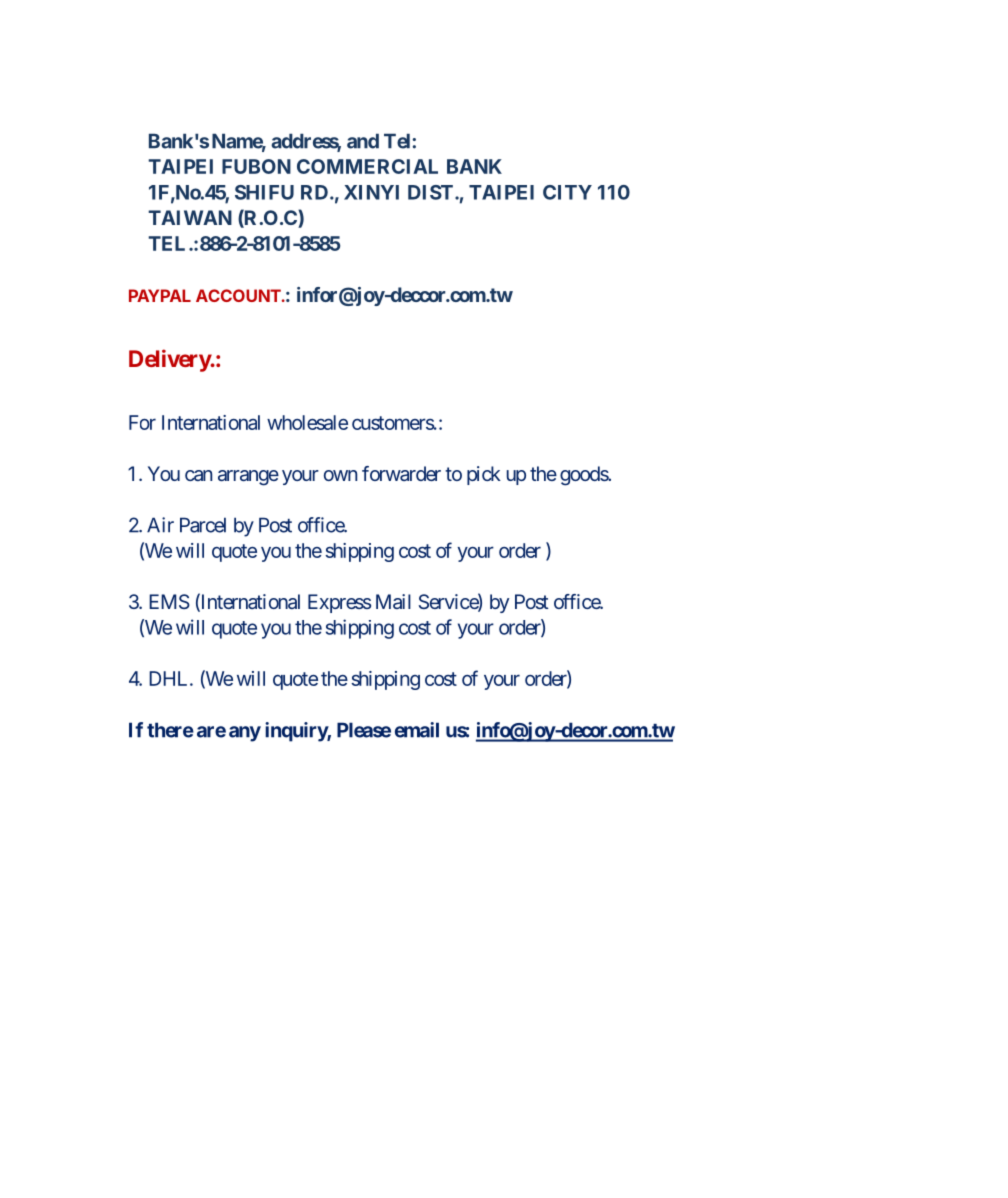 The width and height of the page is (1008, 1198). I want to click on can, so click(198, 475).
